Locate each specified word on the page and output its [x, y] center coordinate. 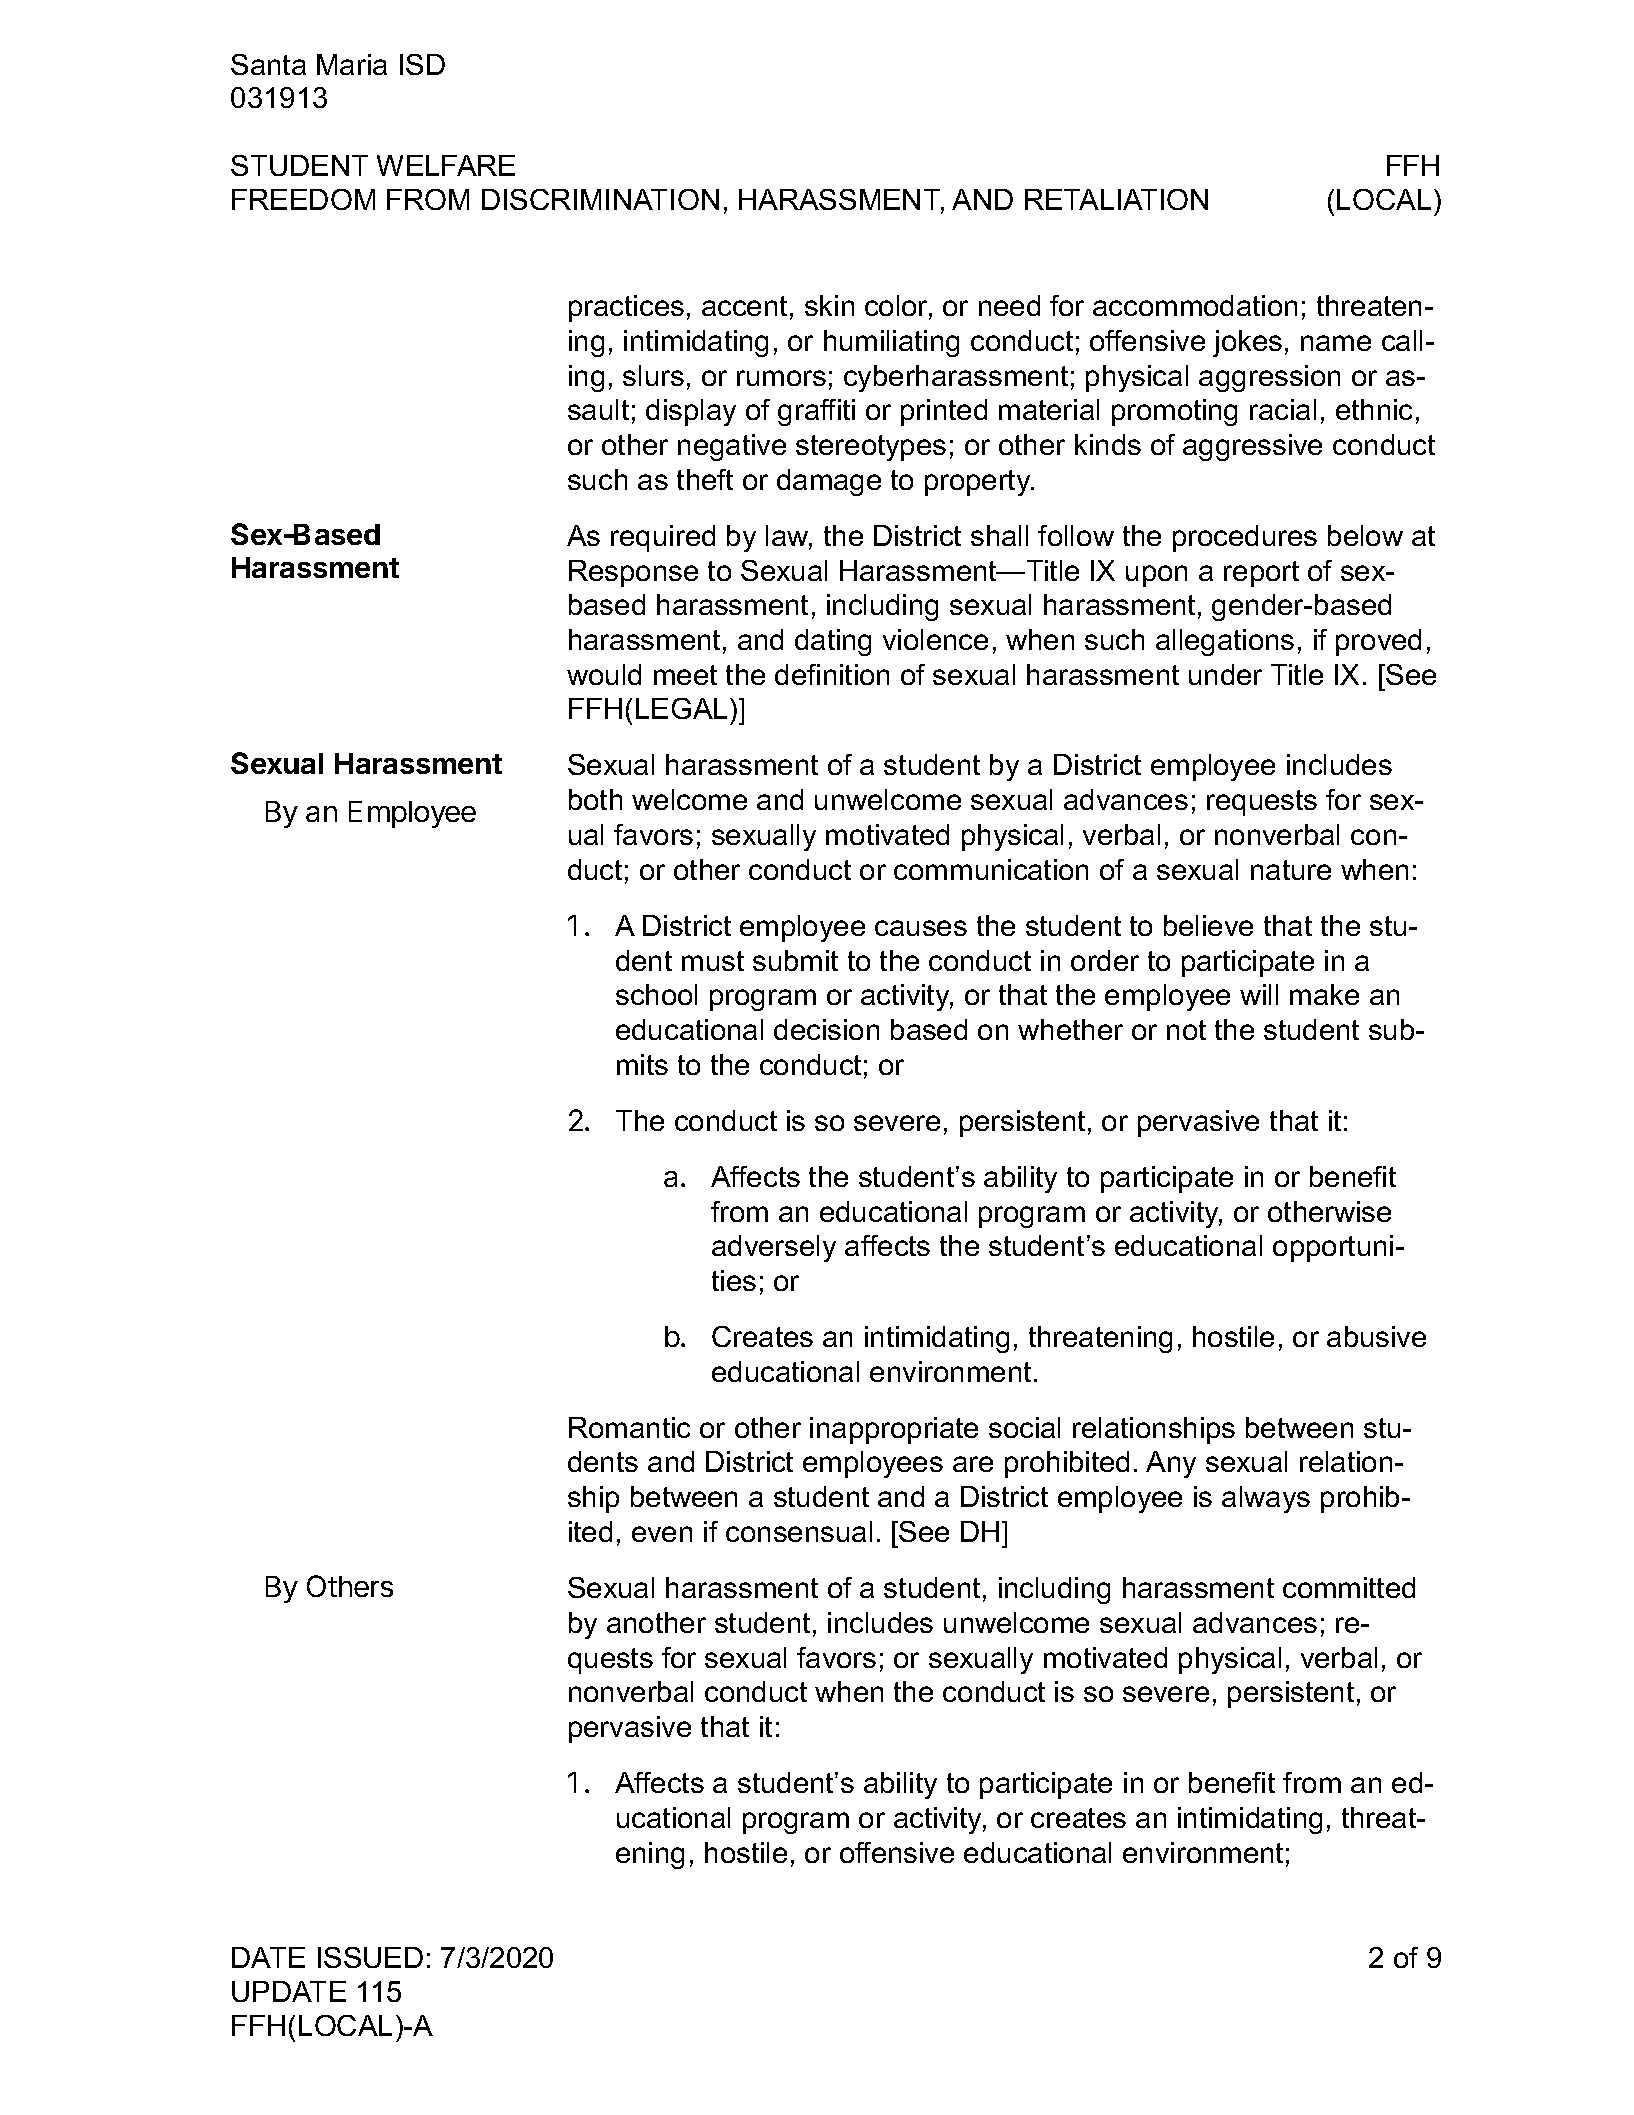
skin [829, 305]
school [656, 994]
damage [829, 482]
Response [633, 573]
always [1266, 1499]
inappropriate [894, 1430]
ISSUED [370, 1957]
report [1261, 574]
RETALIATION [1116, 199]
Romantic [629, 1427]
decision [826, 1029]
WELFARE [446, 165]
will [1259, 994]
